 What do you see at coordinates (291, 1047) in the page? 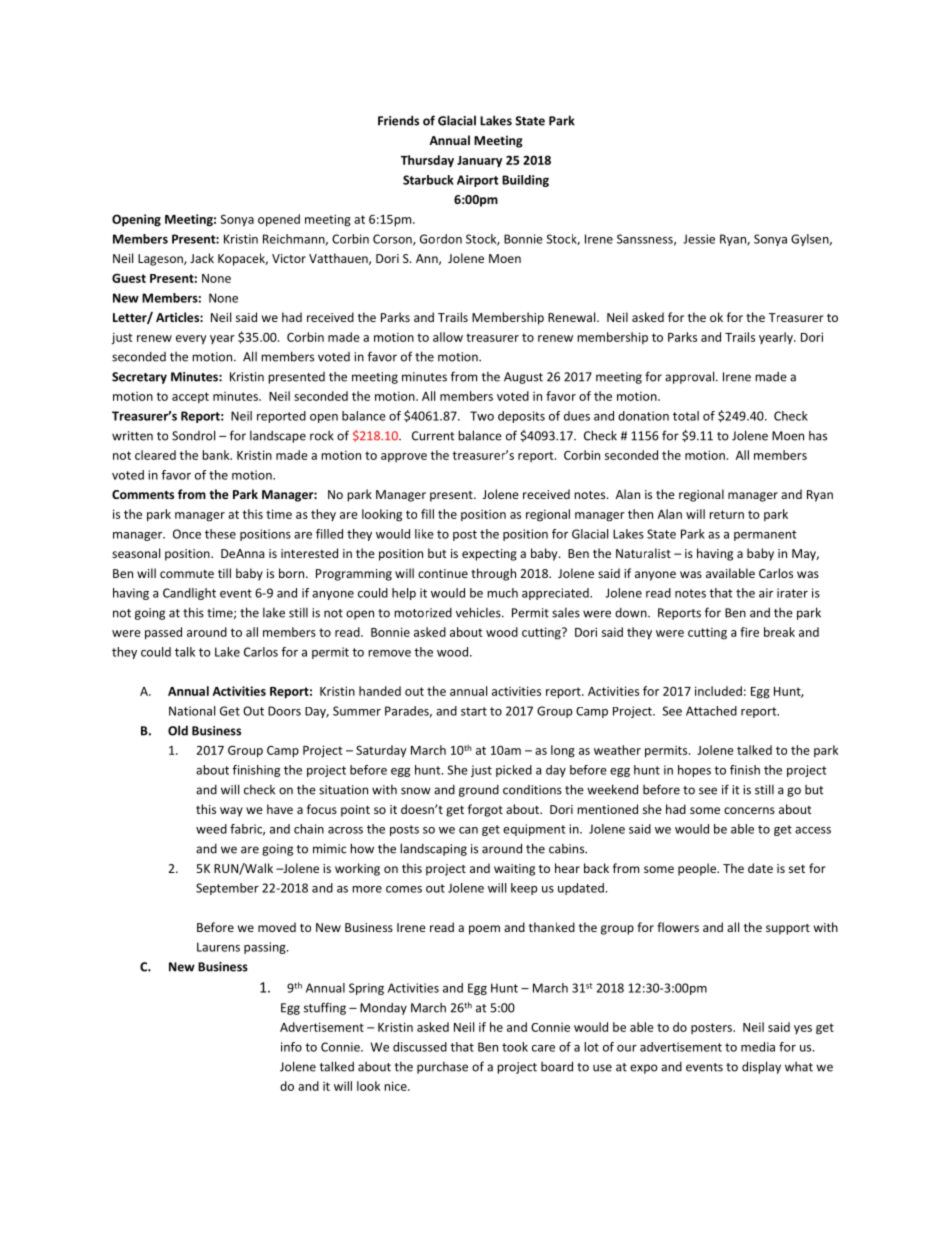
I see `info` at bounding box center [291, 1047].
